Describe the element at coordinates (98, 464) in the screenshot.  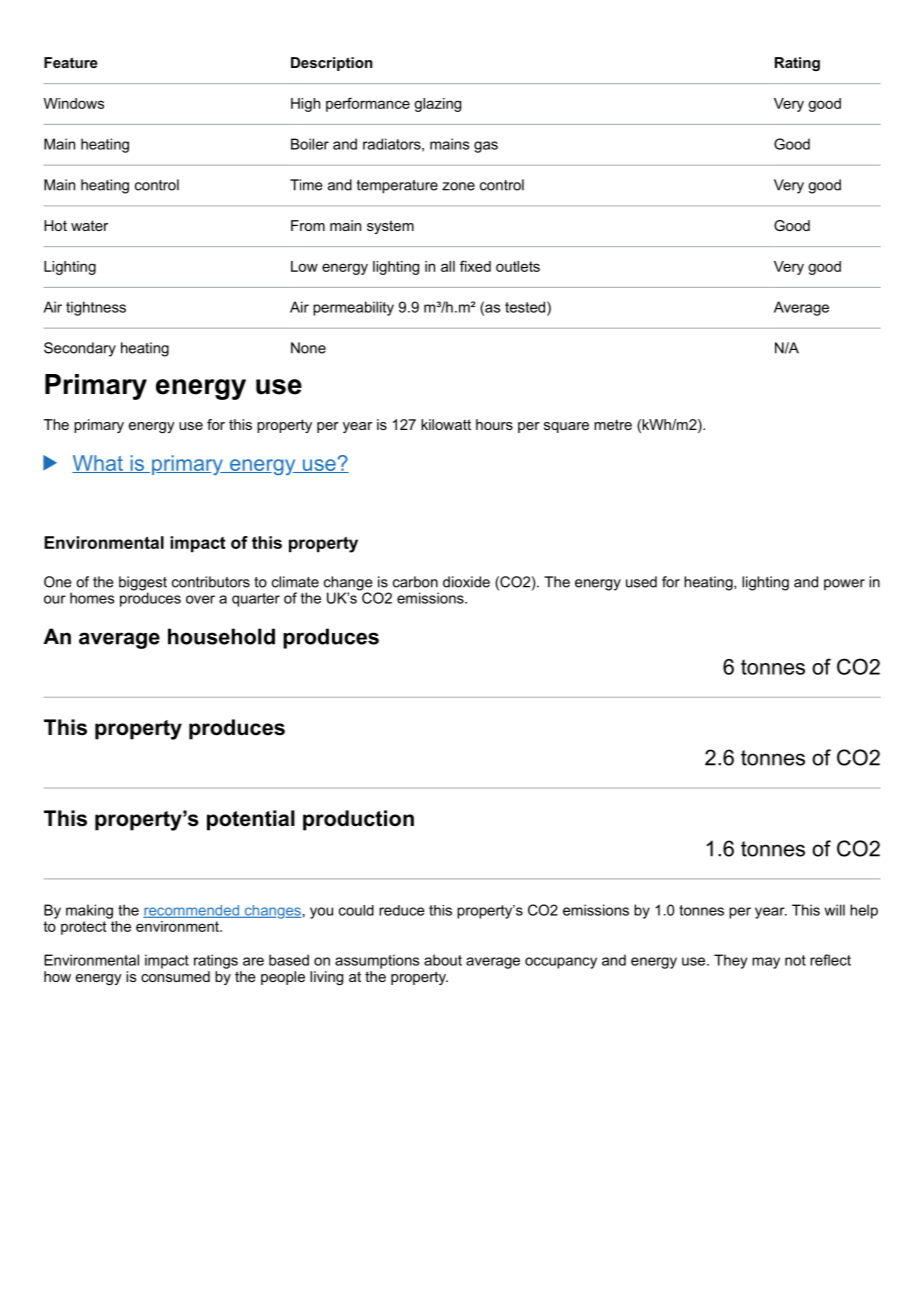
I see `What` at that location.
